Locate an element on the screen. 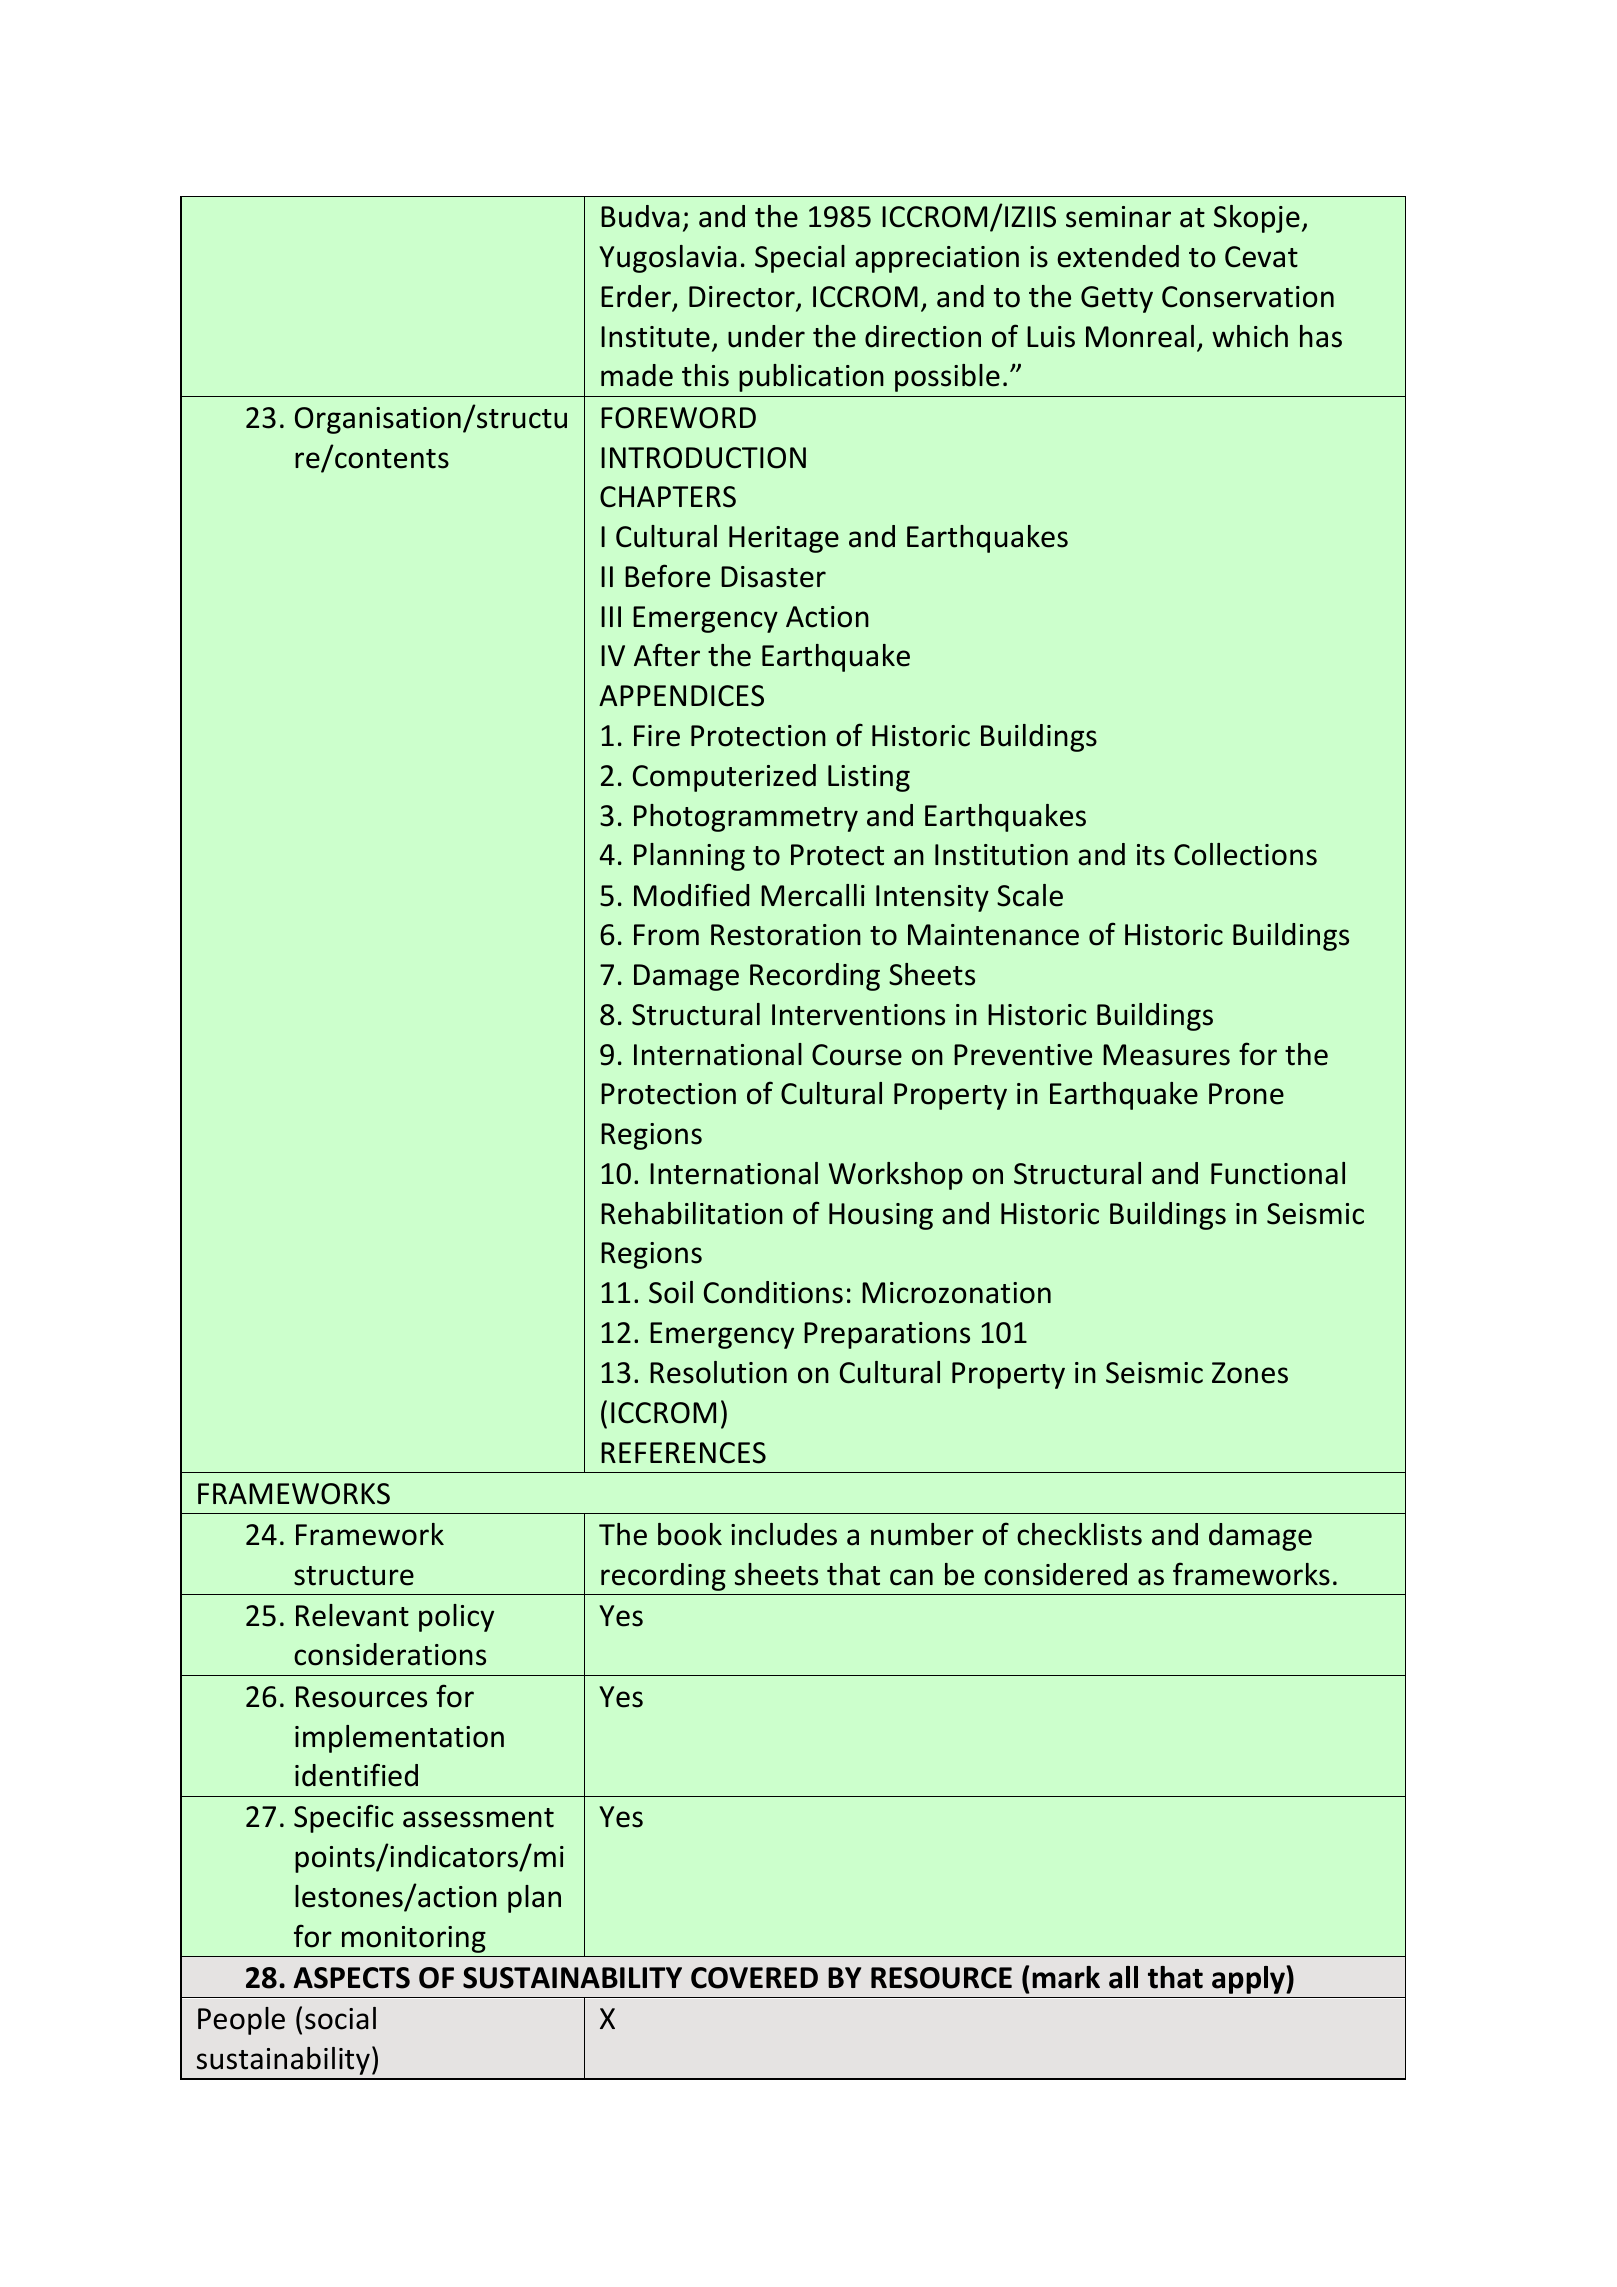  ASPECTS is located at coordinates (351, 1978).
